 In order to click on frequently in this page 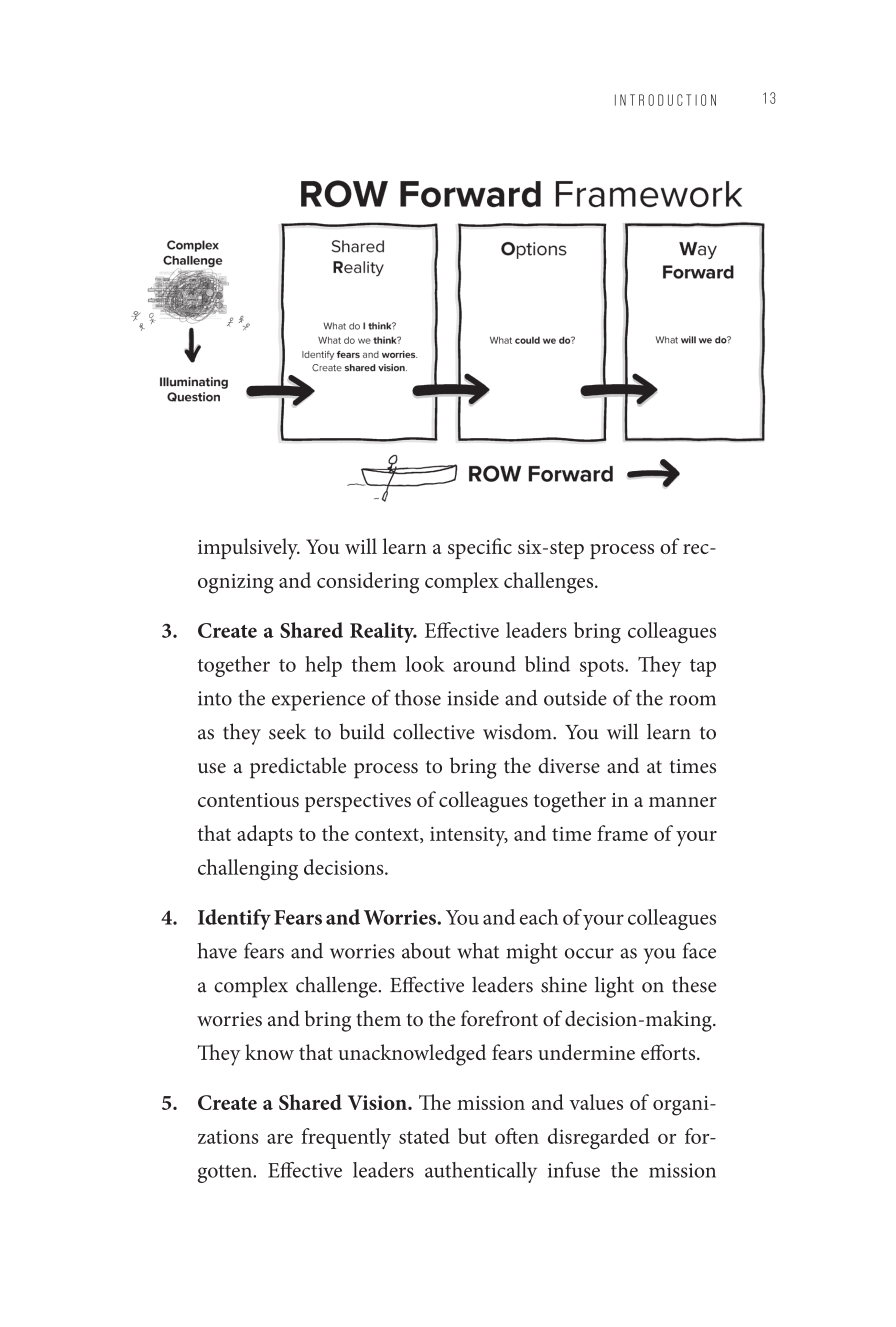, I will do `click(346, 1138)`.
